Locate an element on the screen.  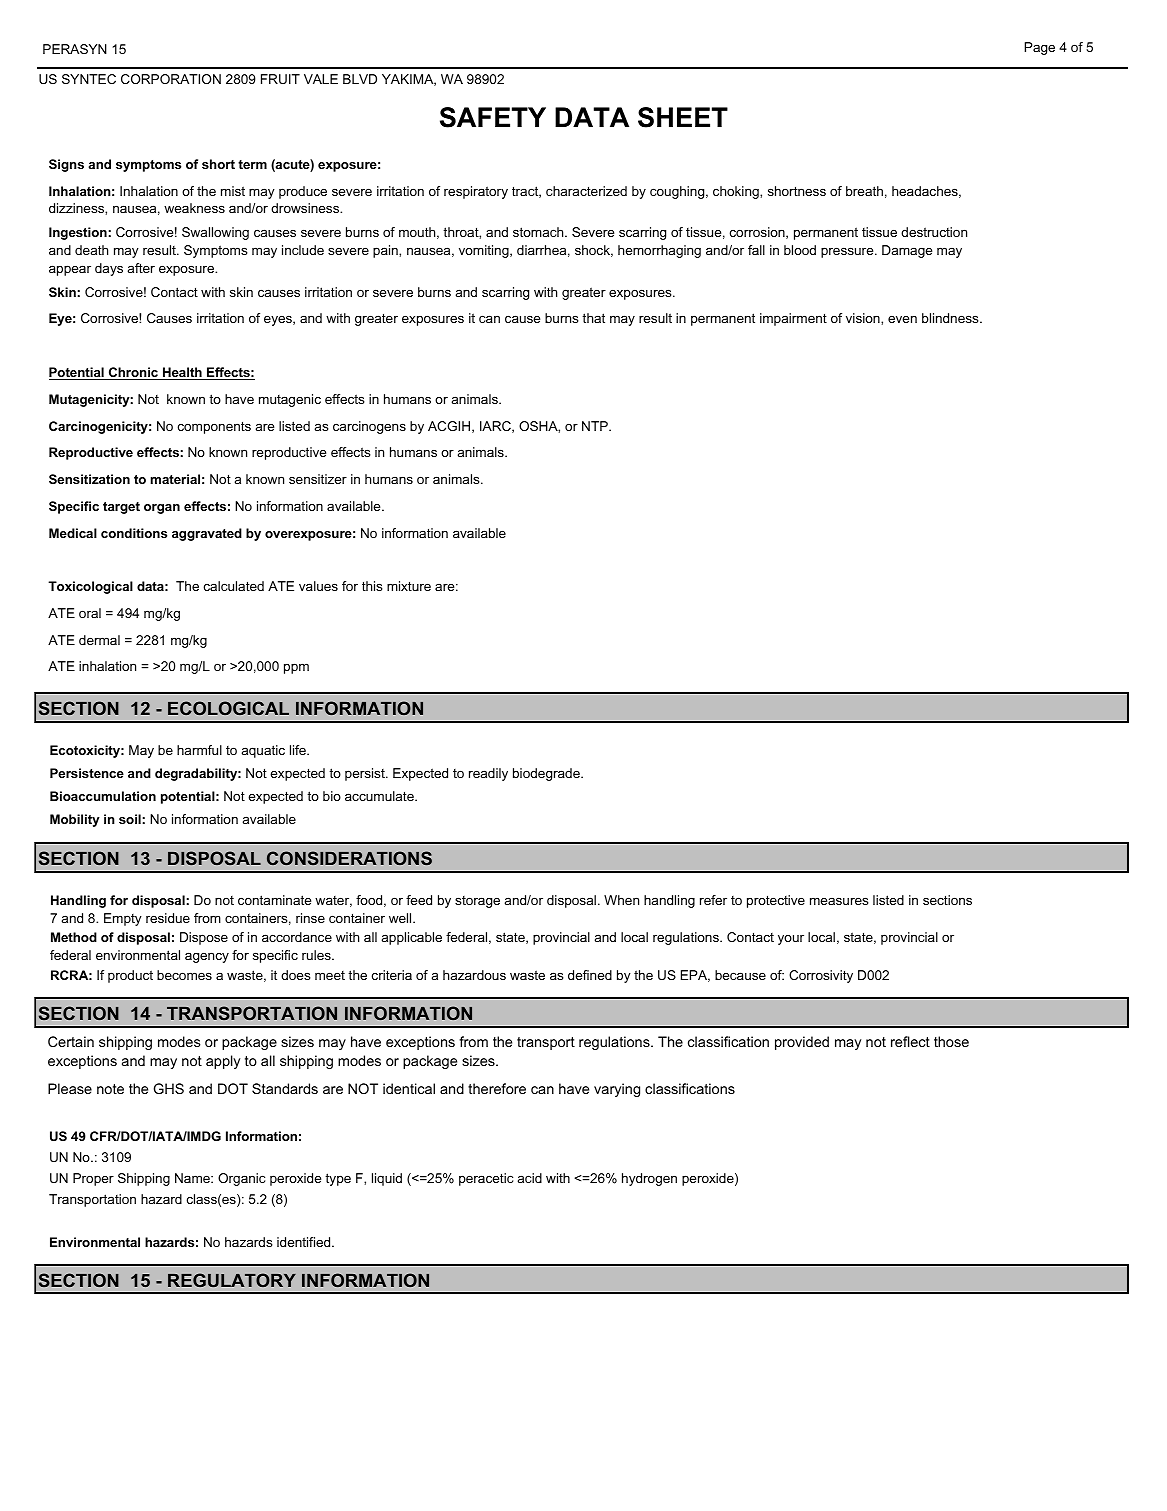
biodegrade is located at coordinates (547, 774).
